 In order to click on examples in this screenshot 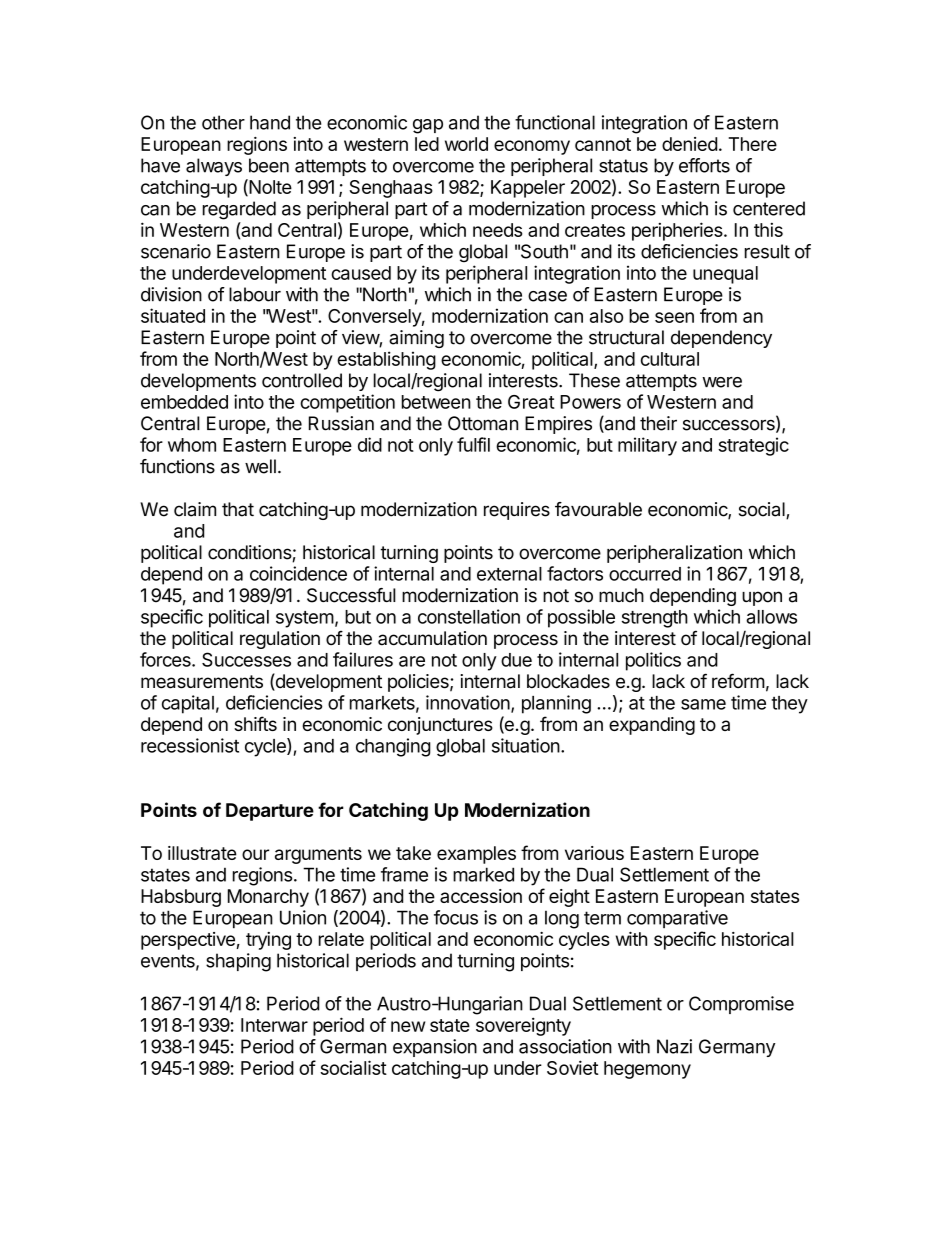, I will do `click(476, 855)`.
